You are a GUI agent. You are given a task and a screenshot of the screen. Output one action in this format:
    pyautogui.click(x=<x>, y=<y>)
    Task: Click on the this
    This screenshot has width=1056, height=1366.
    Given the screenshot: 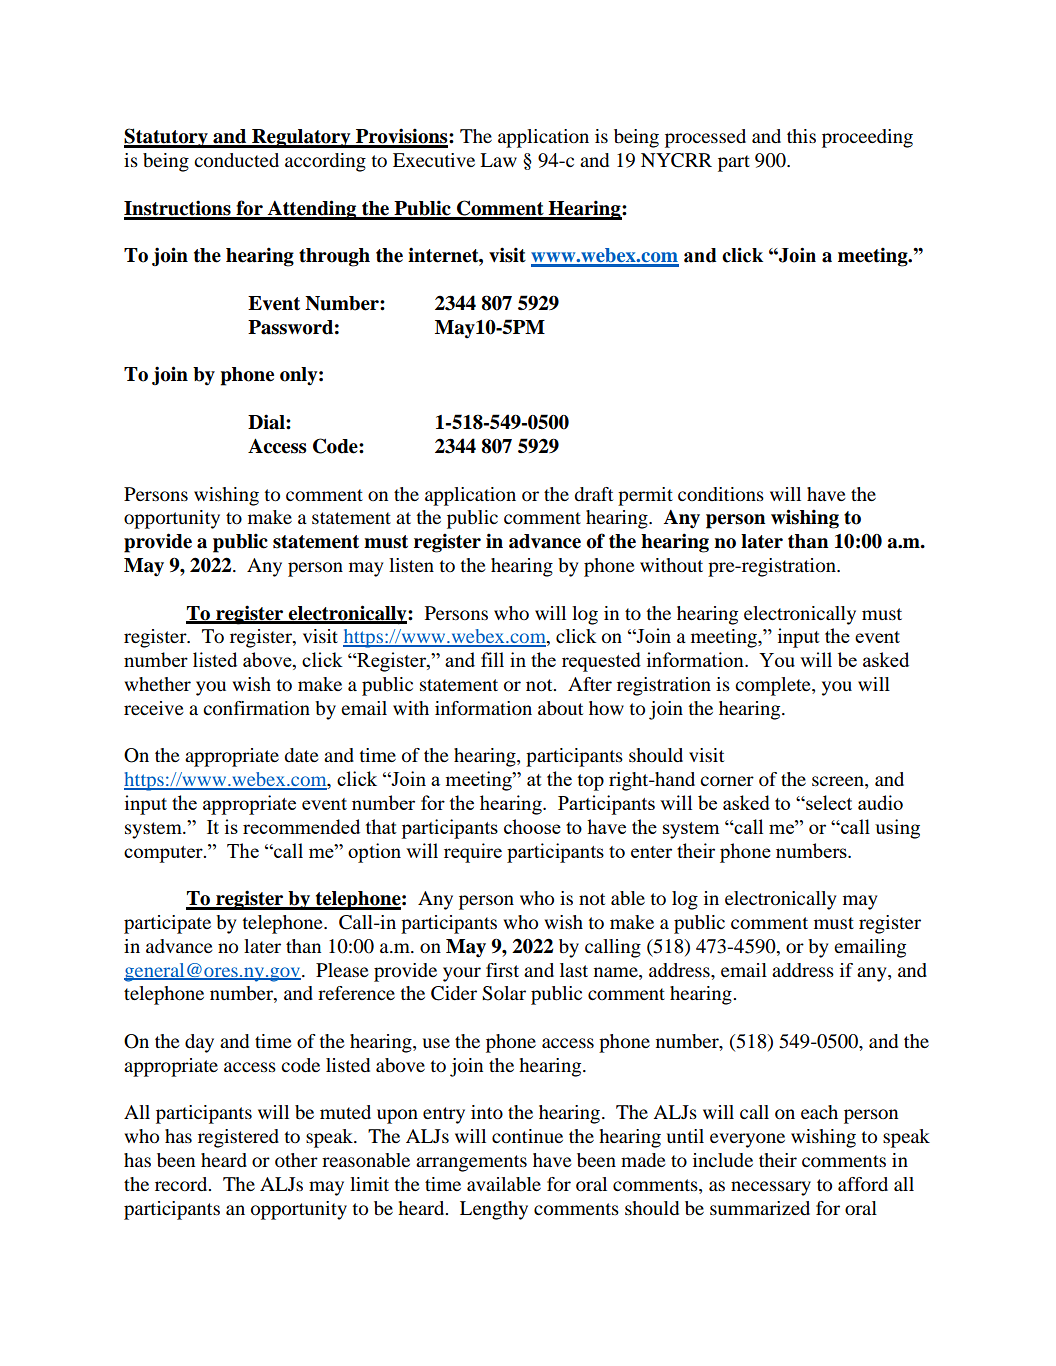 What is the action you would take?
    pyautogui.click(x=801, y=136)
